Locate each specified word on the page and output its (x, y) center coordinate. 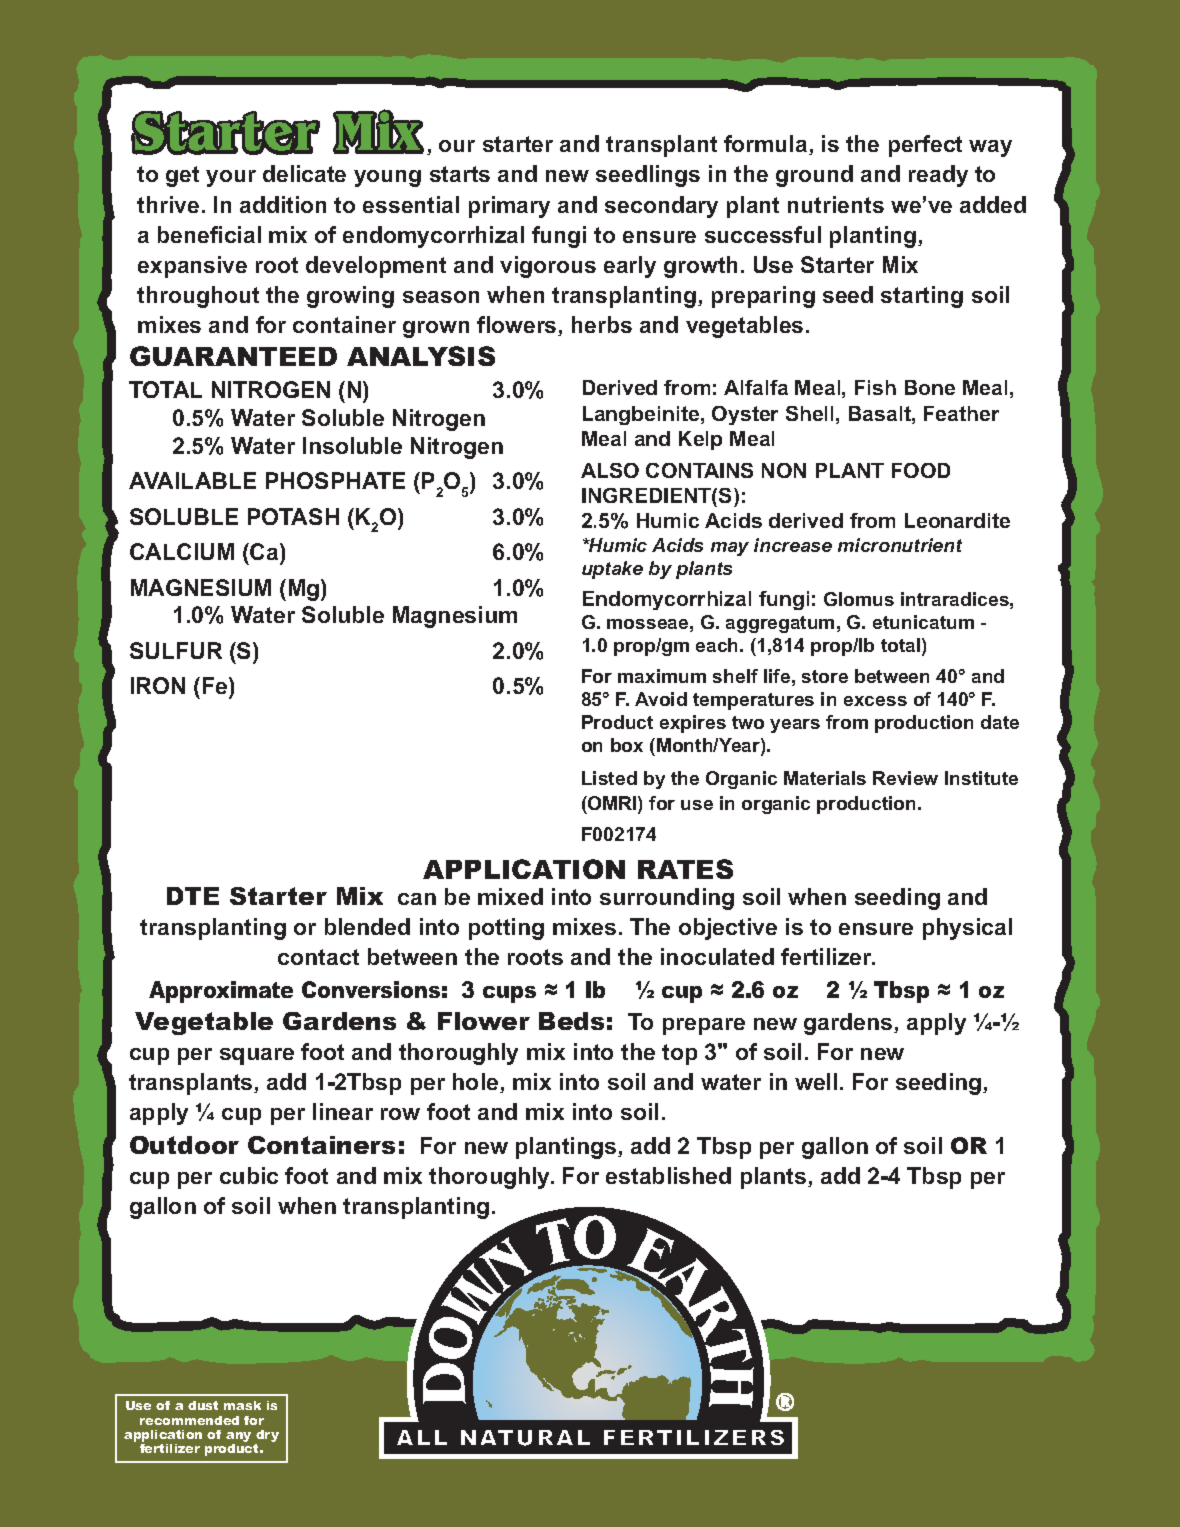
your (231, 178)
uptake (612, 570)
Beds (571, 1021)
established (668, 1175)
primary (509, 207)
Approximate (221, 992)
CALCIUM (182, 551)
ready (938, 176)
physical (967, 929)
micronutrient (900, 545)
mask (242, 1405)
